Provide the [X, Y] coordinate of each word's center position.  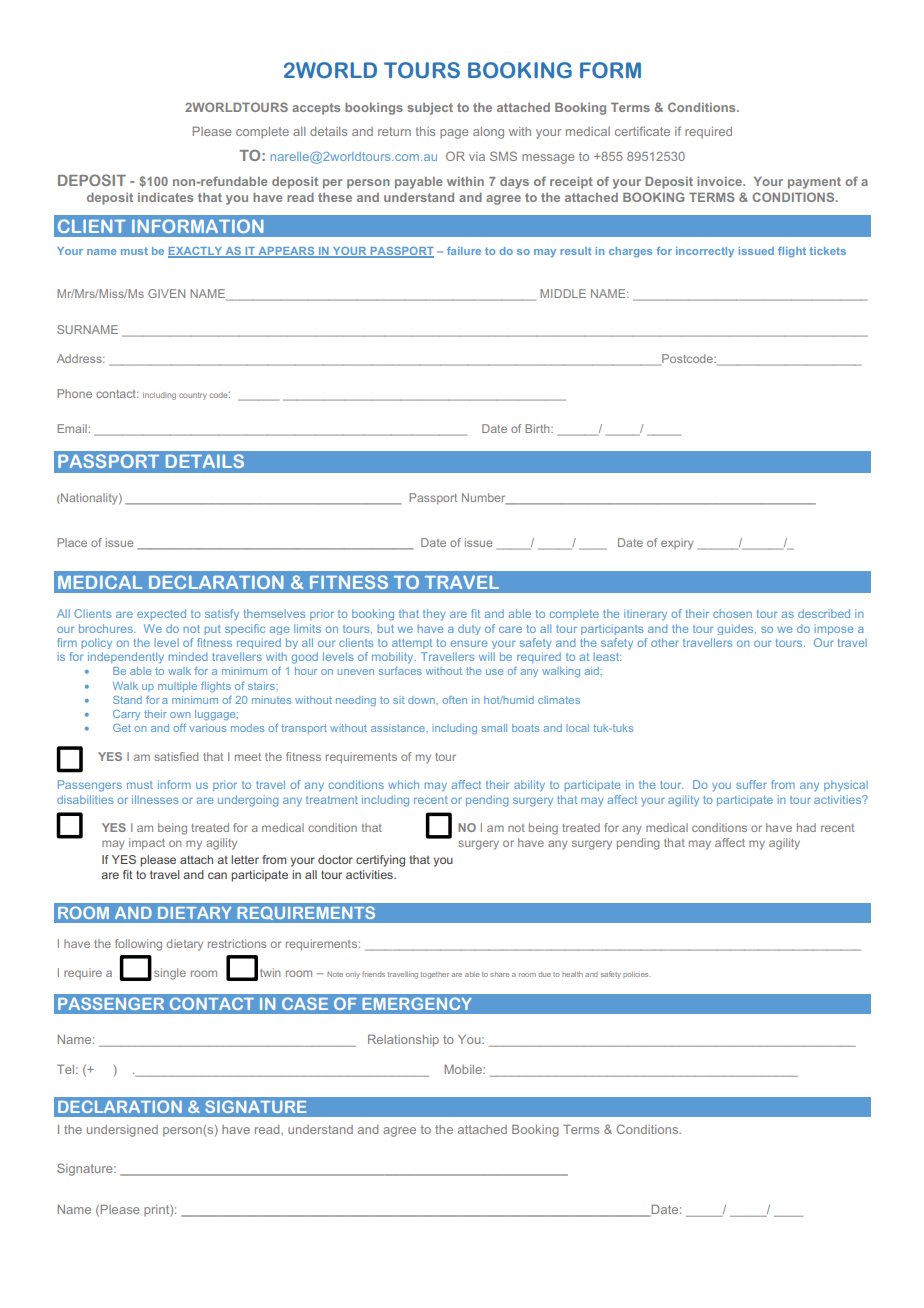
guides [736, 629]
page [454, 134]
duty [469, 629]
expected [161, 614]
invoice [720, 181]
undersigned [122, 1131]
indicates [165, 197]
